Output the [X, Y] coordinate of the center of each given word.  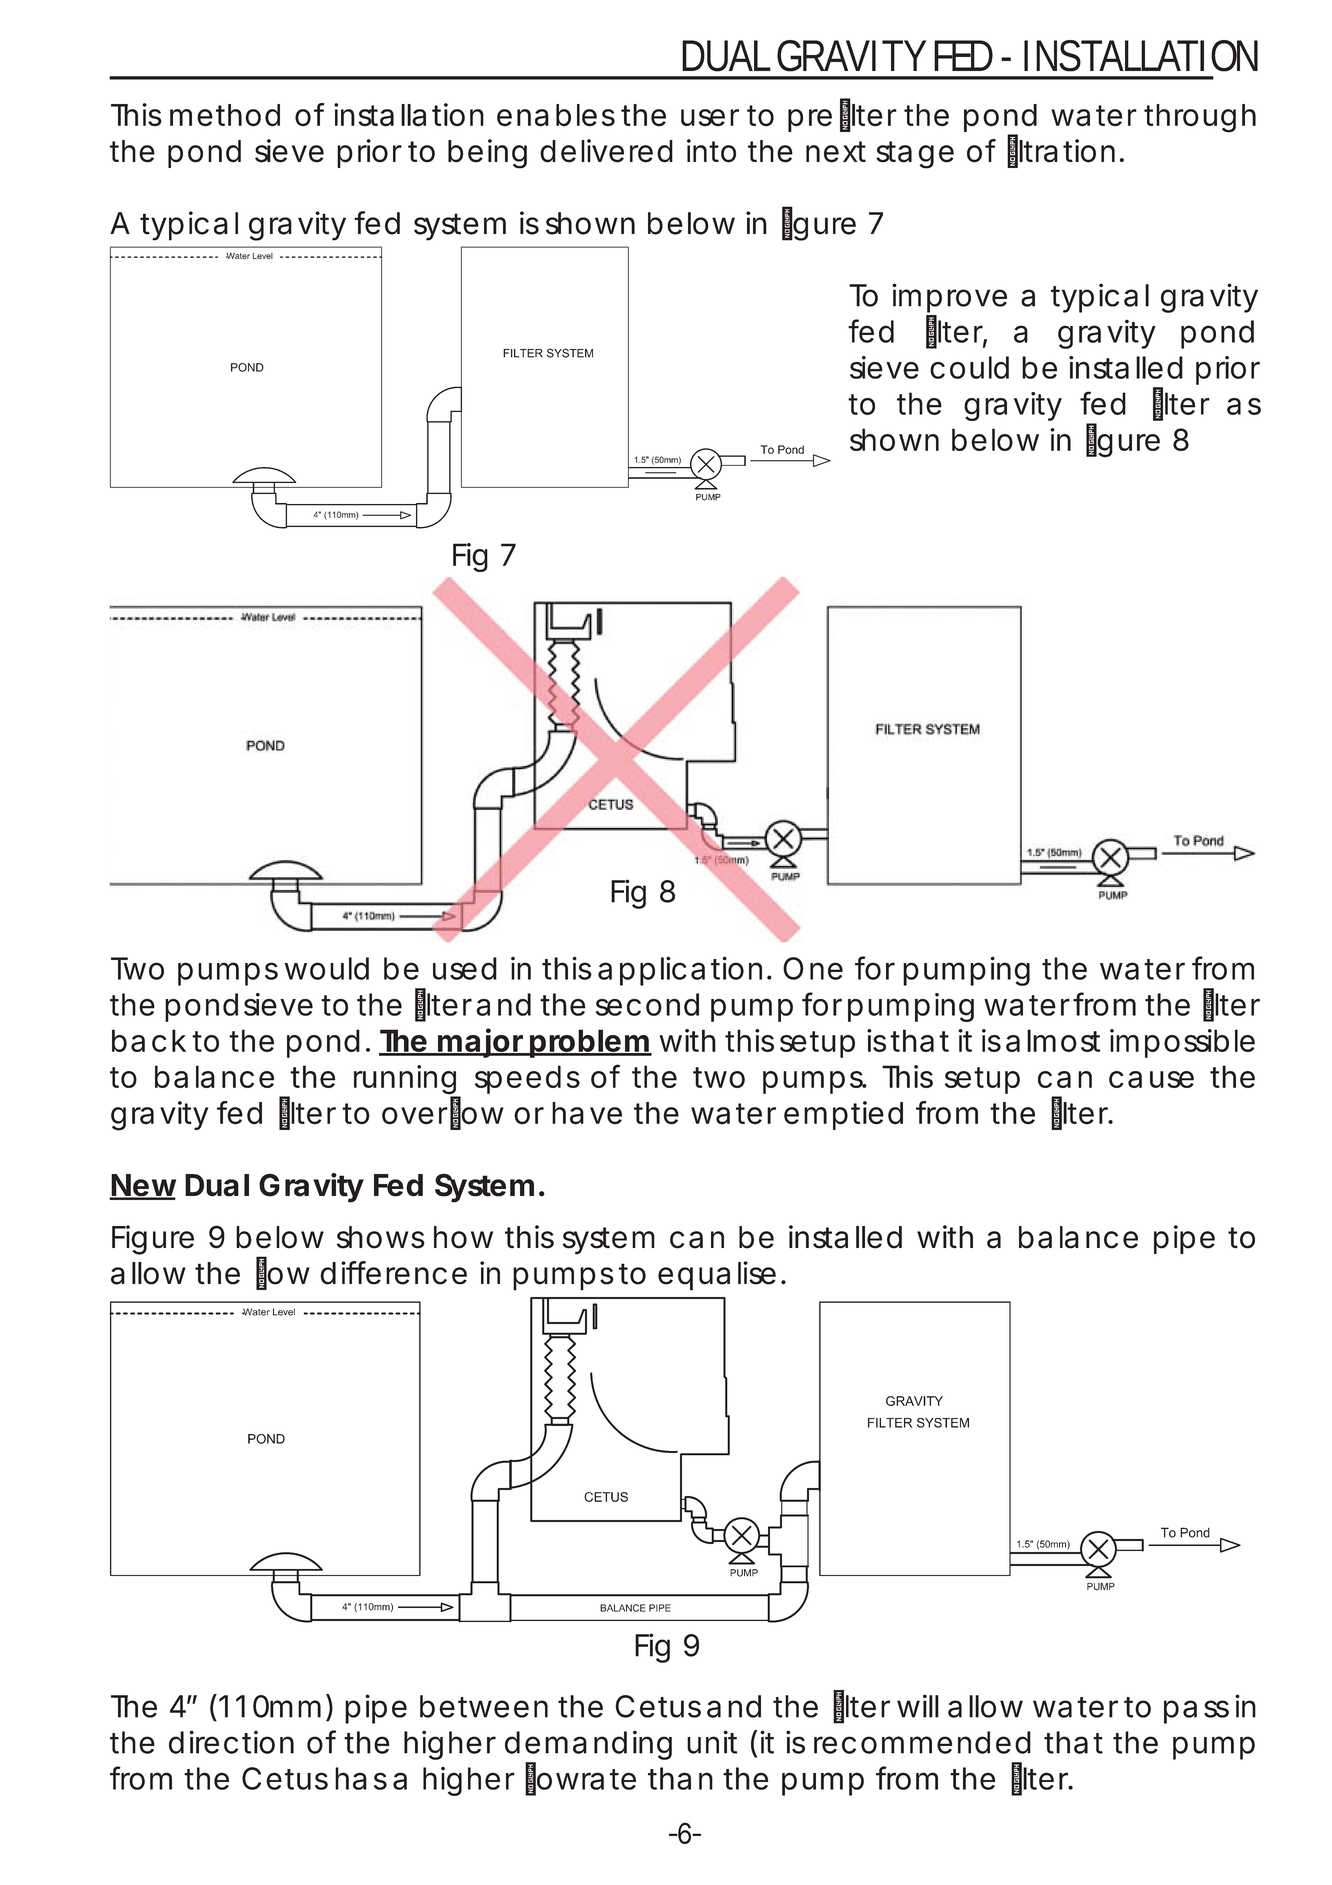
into [711, 151]
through [1200, 118]
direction [231, 1742]
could [969, 367]
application [680, 971]
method [225, 115]
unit [712, 1742]
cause [1151, 1079]
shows [381, 1237]
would [327, 968]
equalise [717, 1276]
